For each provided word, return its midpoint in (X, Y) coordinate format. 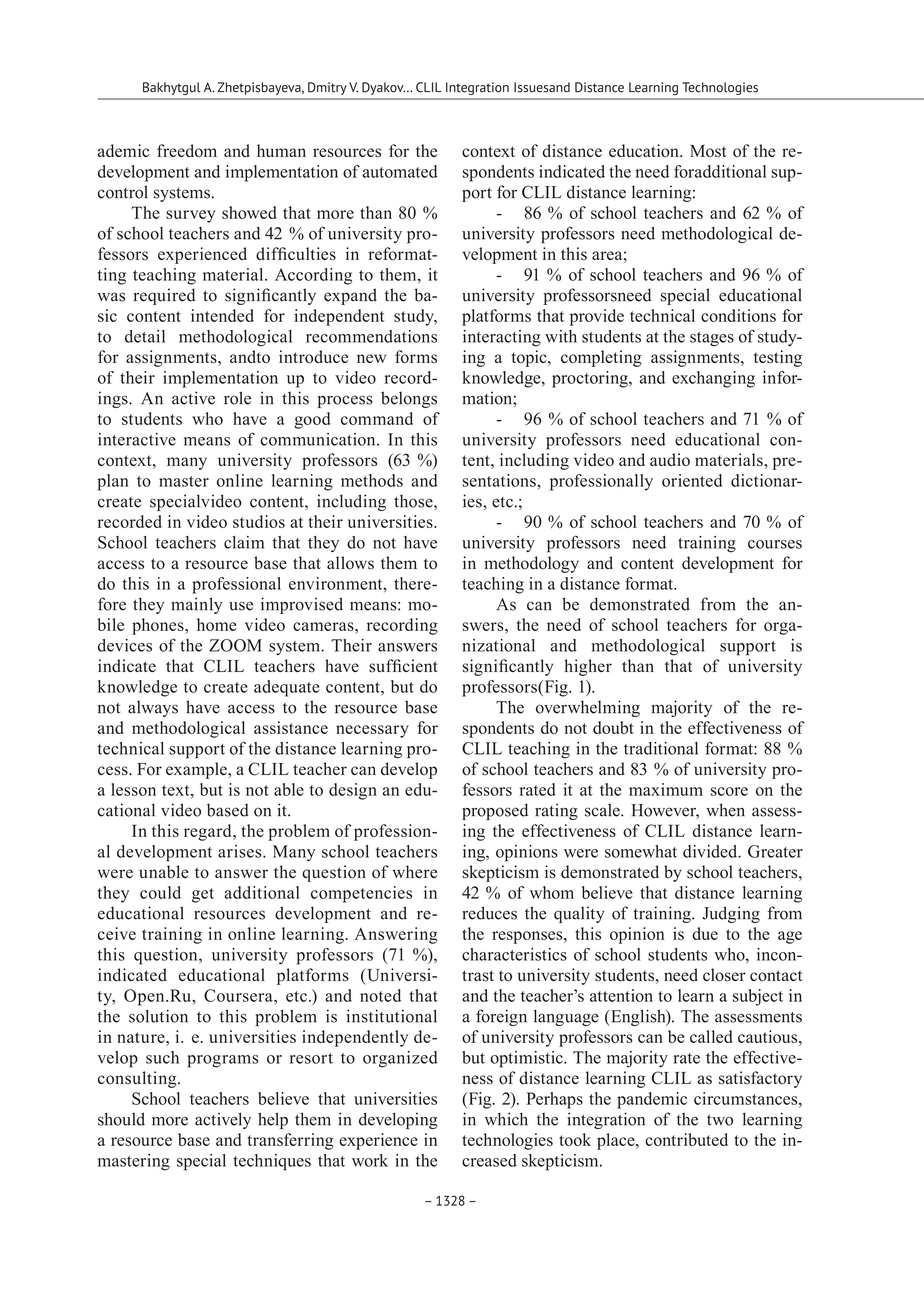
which (506, 1119)
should (121, 1119)
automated (399, 171)
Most (708, 151)
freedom (187, 150)
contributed (686, 1139)
